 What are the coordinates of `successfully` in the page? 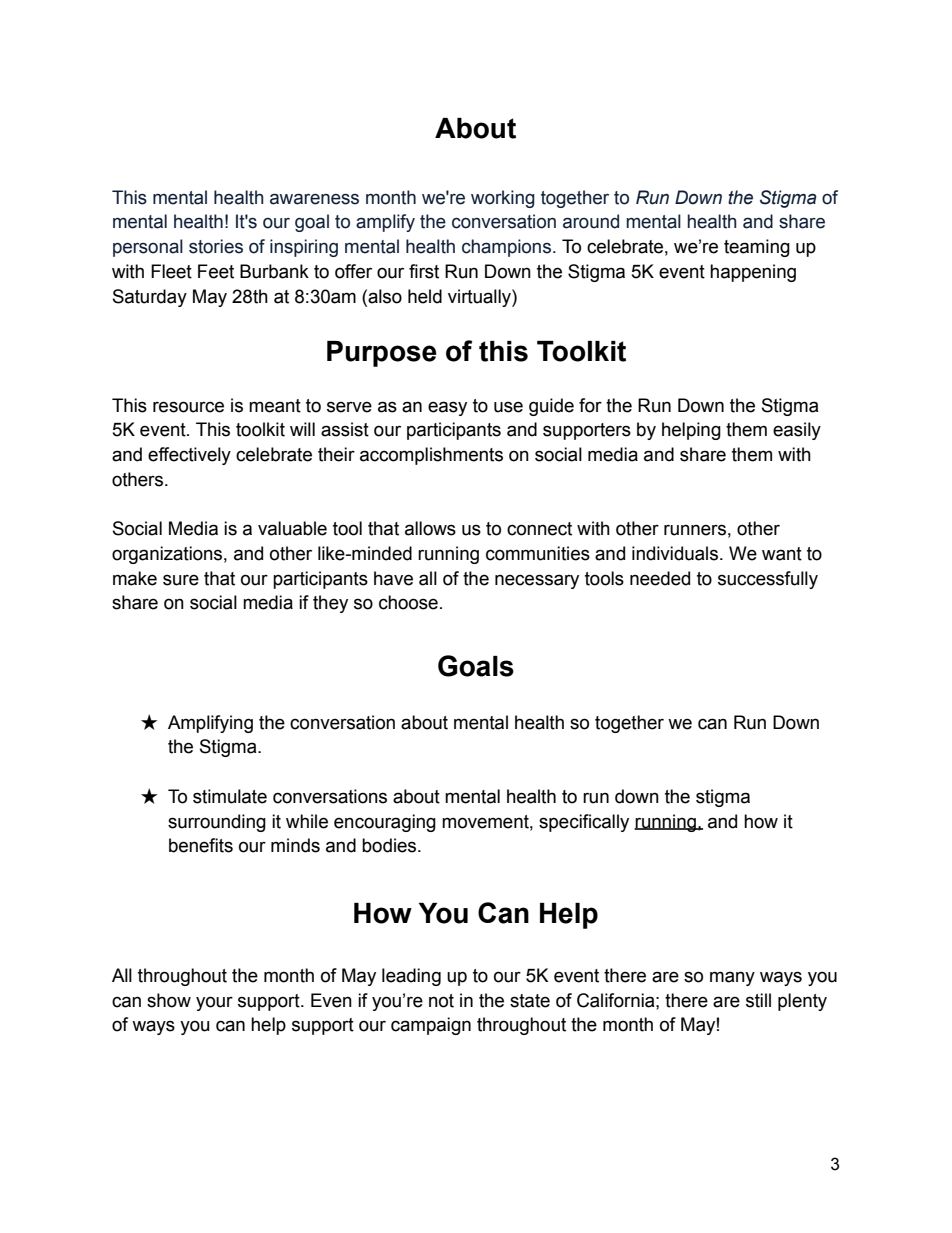 It's located at (768, 580).
